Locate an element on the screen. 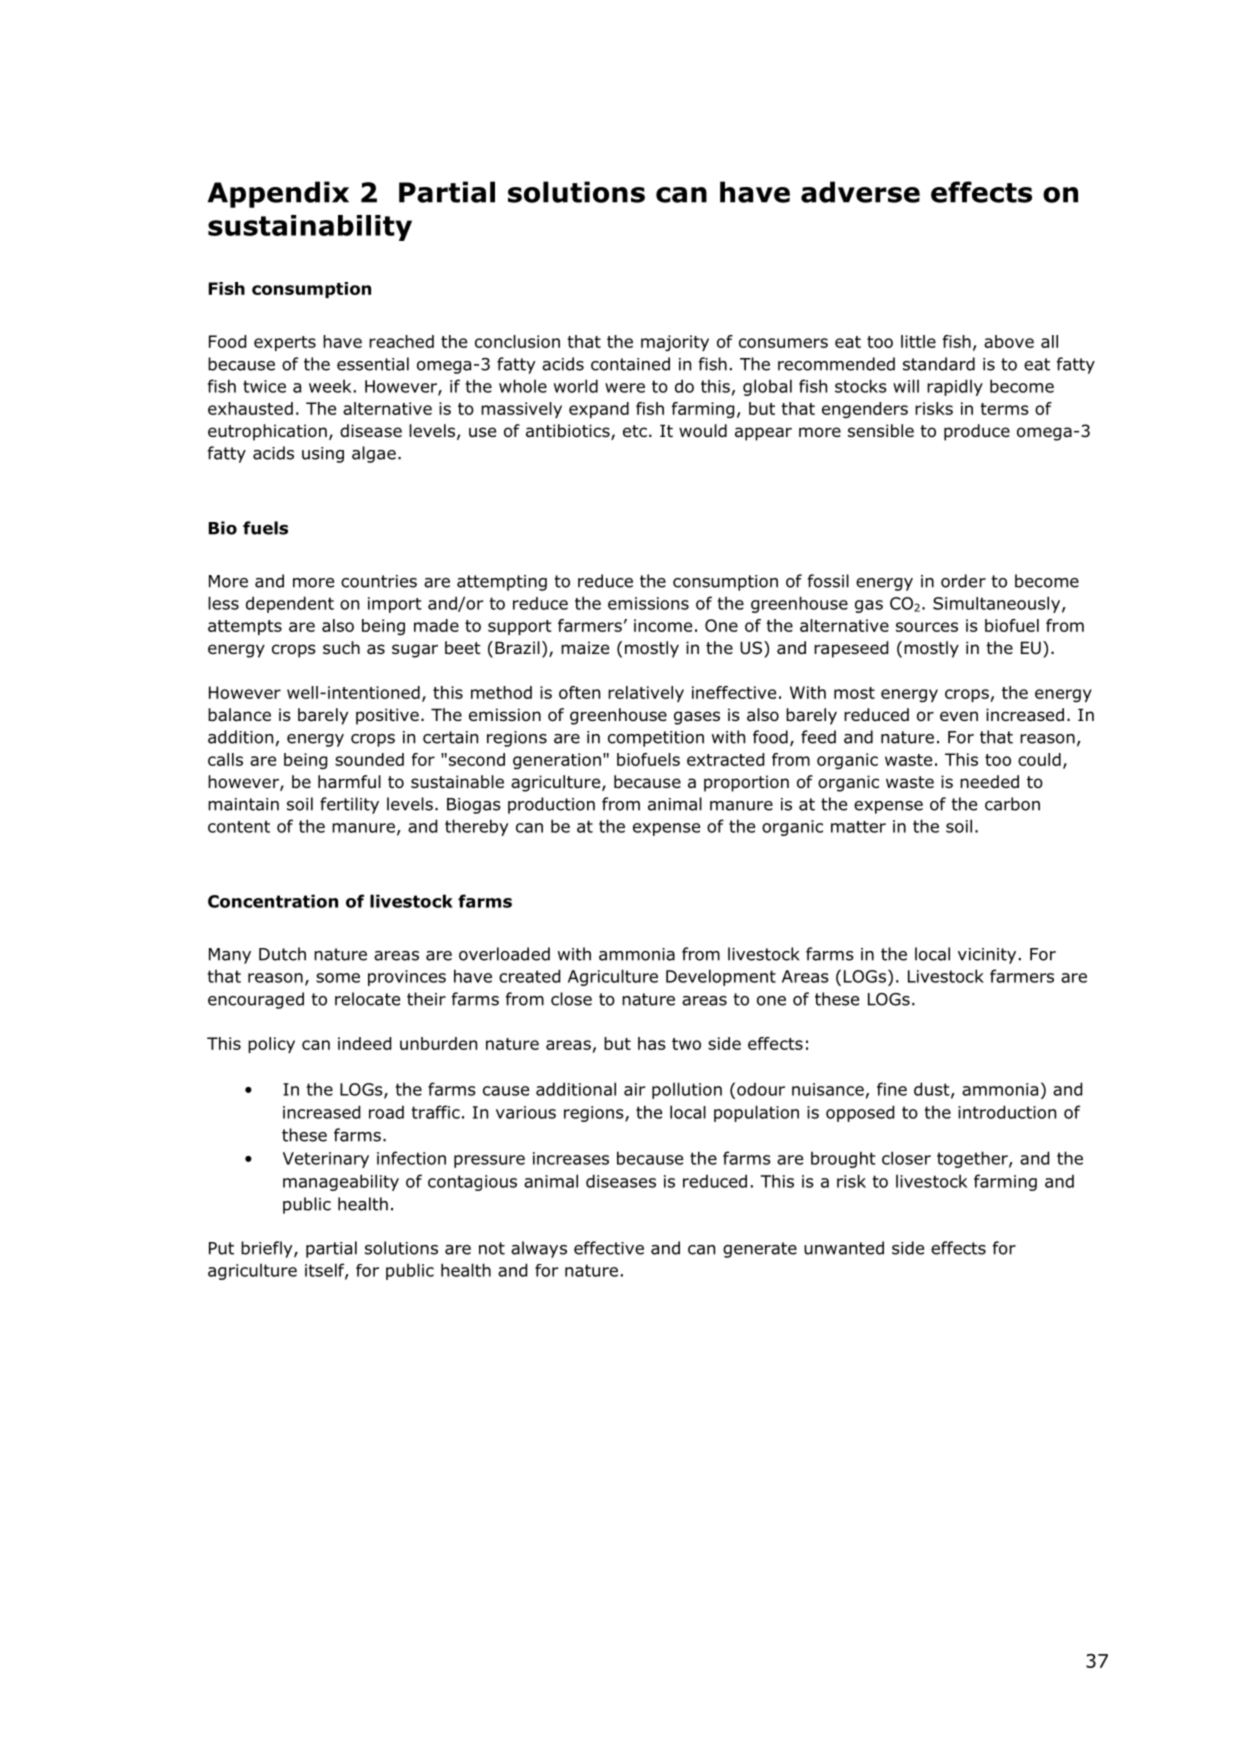 This screenshot has height=1757, width=1242. production is located at coordinates (551, 805).
